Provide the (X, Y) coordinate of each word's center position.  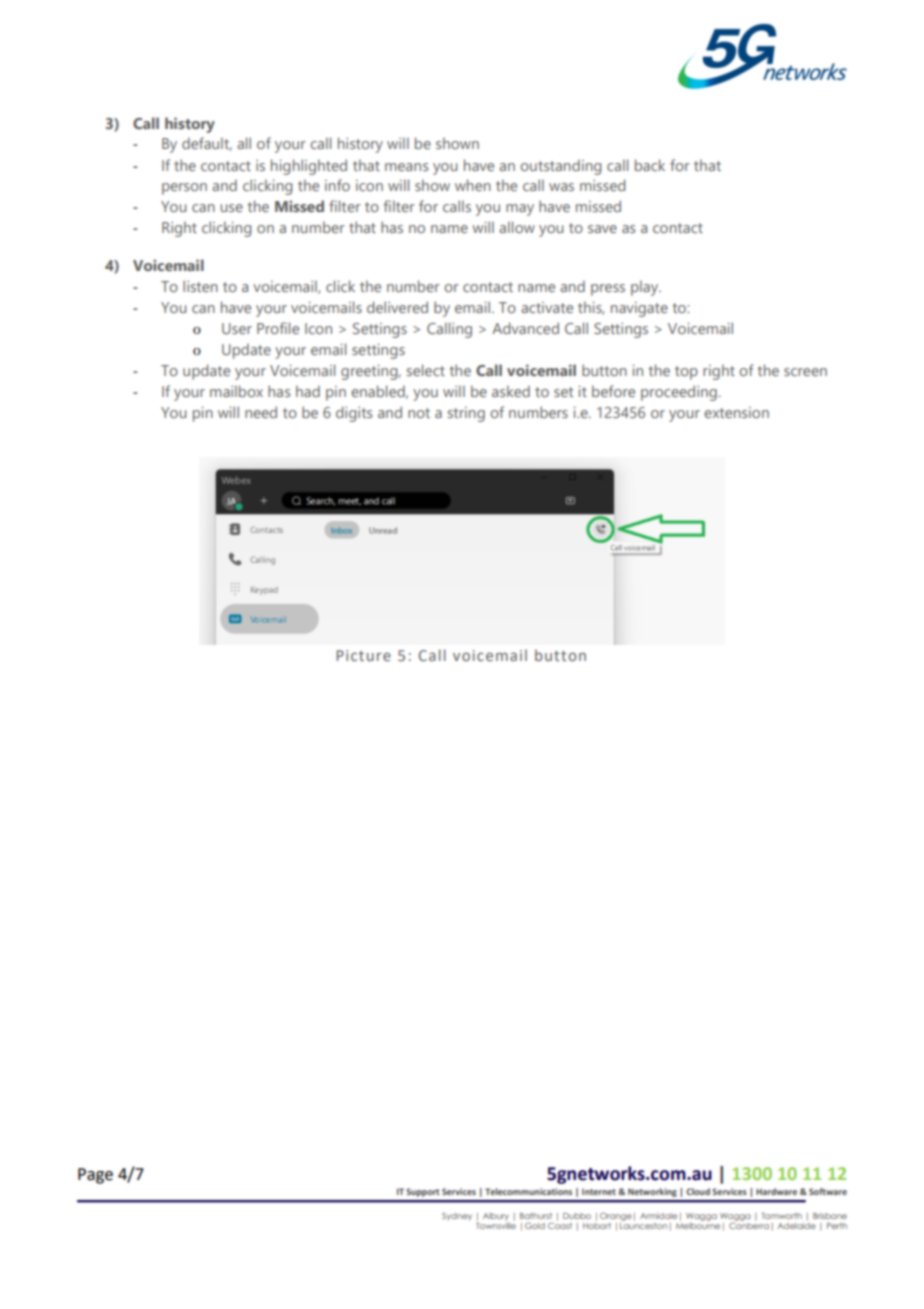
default (207, 144)
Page (95, 1176)
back (650, 165)
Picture (363, 655)
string (466, 414)
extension (736, 412)
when (473, 185)
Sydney (457, 1217)
